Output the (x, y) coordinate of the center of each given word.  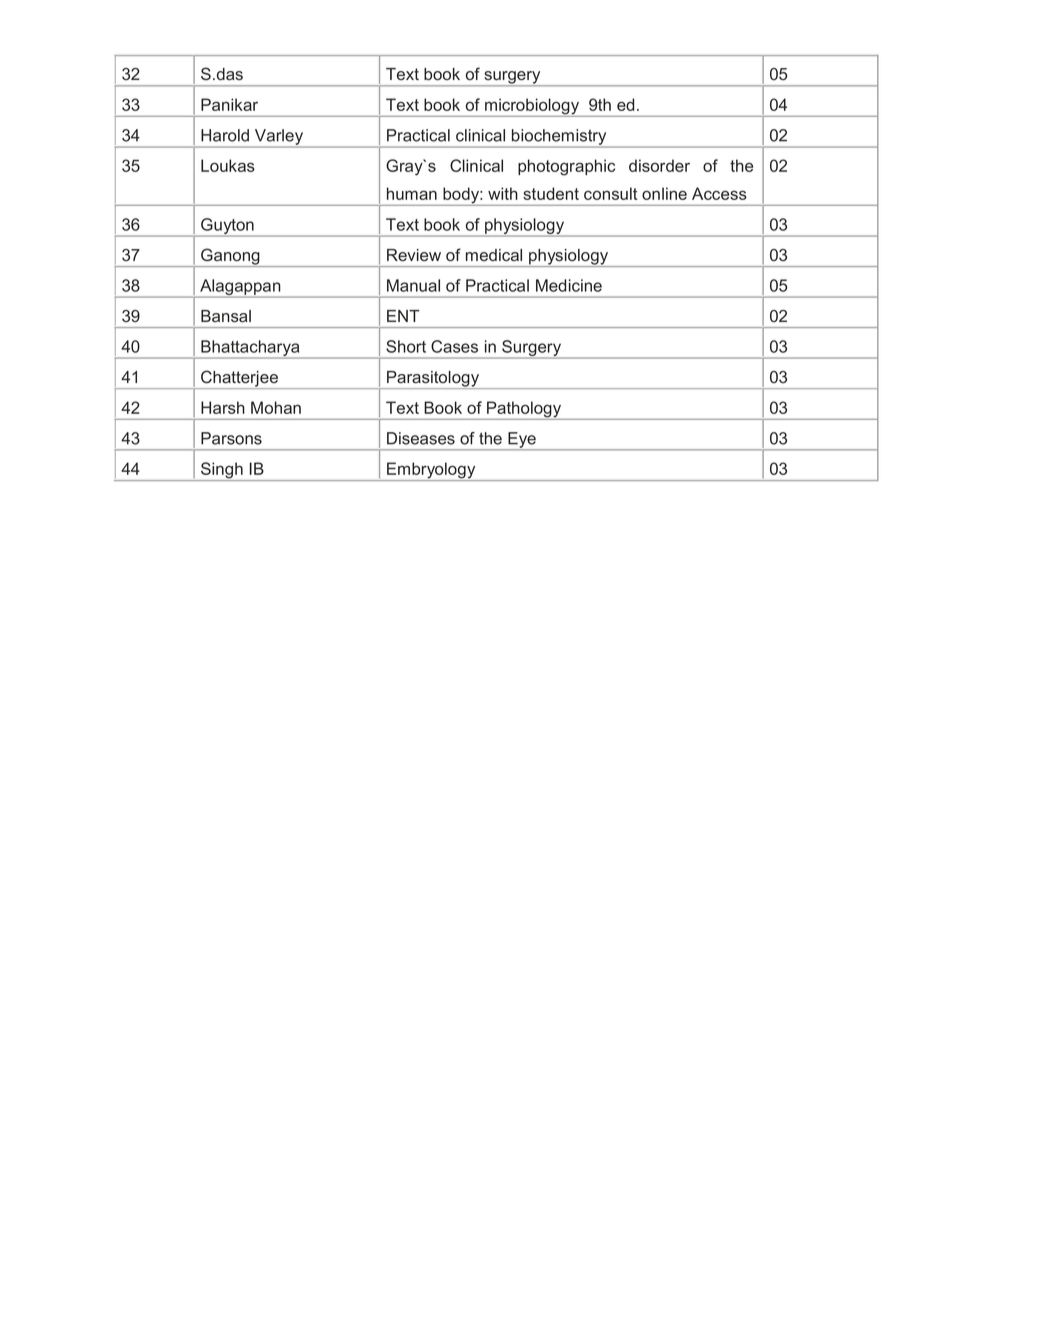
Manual (413, 285)
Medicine (569, 285)
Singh (222, 471)
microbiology (532, 107)
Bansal (226, 316)
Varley (279, 138)
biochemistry (559, 138)
